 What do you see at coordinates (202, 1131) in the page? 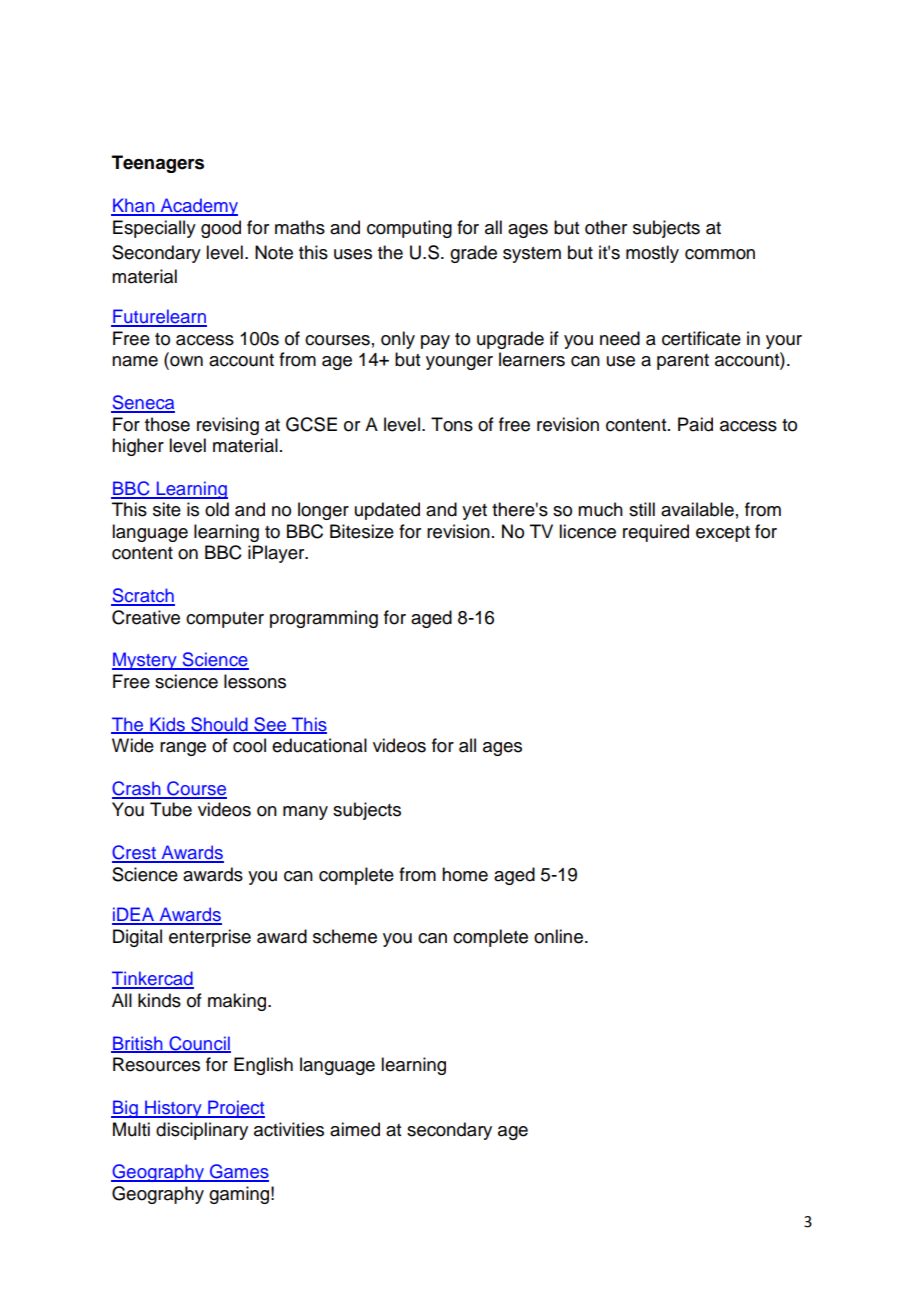
I see `disciplinary` at bounding box center [202, 1131].
